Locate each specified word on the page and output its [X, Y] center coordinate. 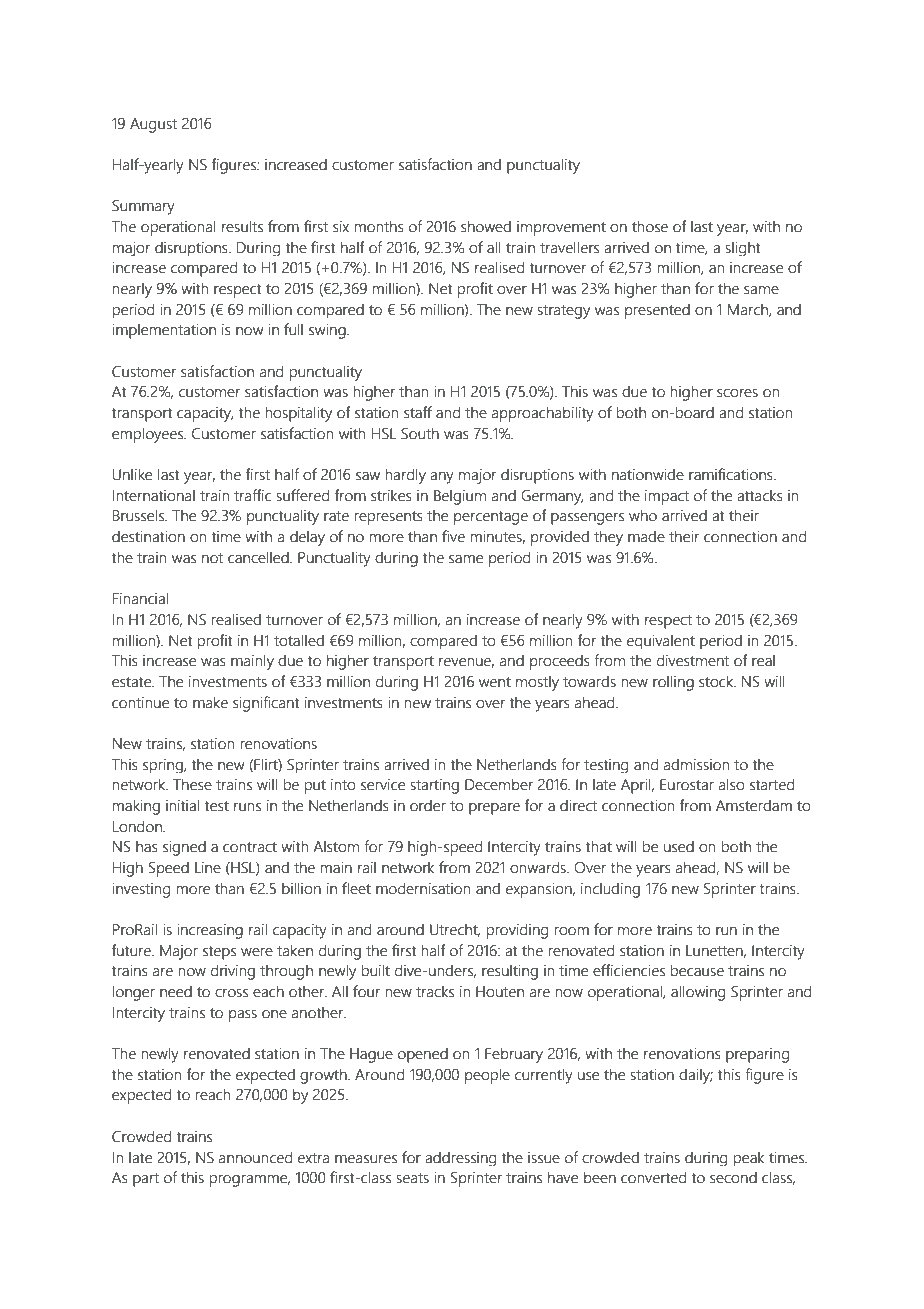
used [679, 846]
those [650, 226]
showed [486, 226]
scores [737, 393]
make [210, 702]
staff [418, 412]
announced [255, 1157]
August [153, 125]
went [495, 682]
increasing [210, 931]
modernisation [423, 888]
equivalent [661, 641]
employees [149, 435]
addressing [460, 1158]
